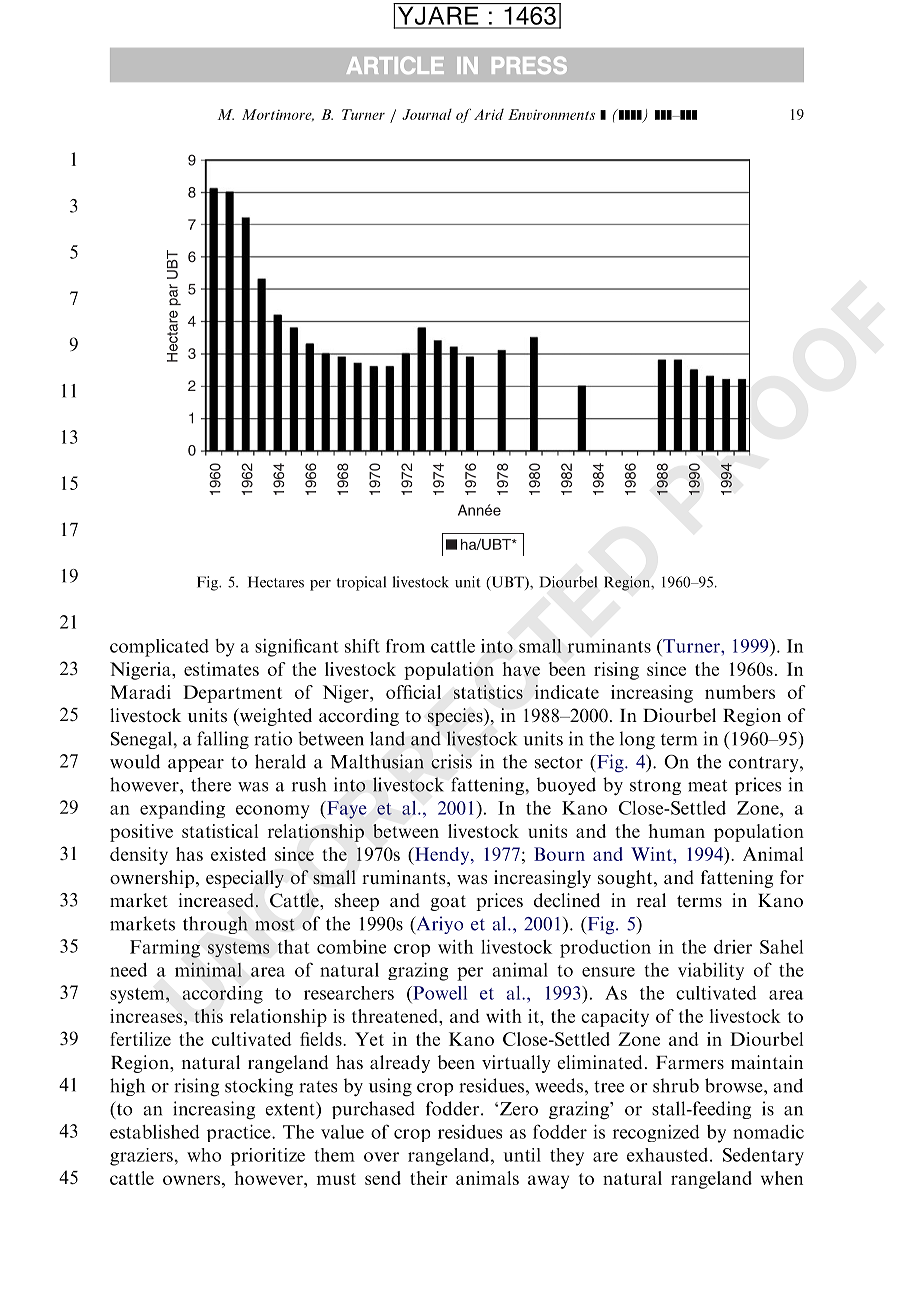  I want to click on meat, so click(707, 786).
